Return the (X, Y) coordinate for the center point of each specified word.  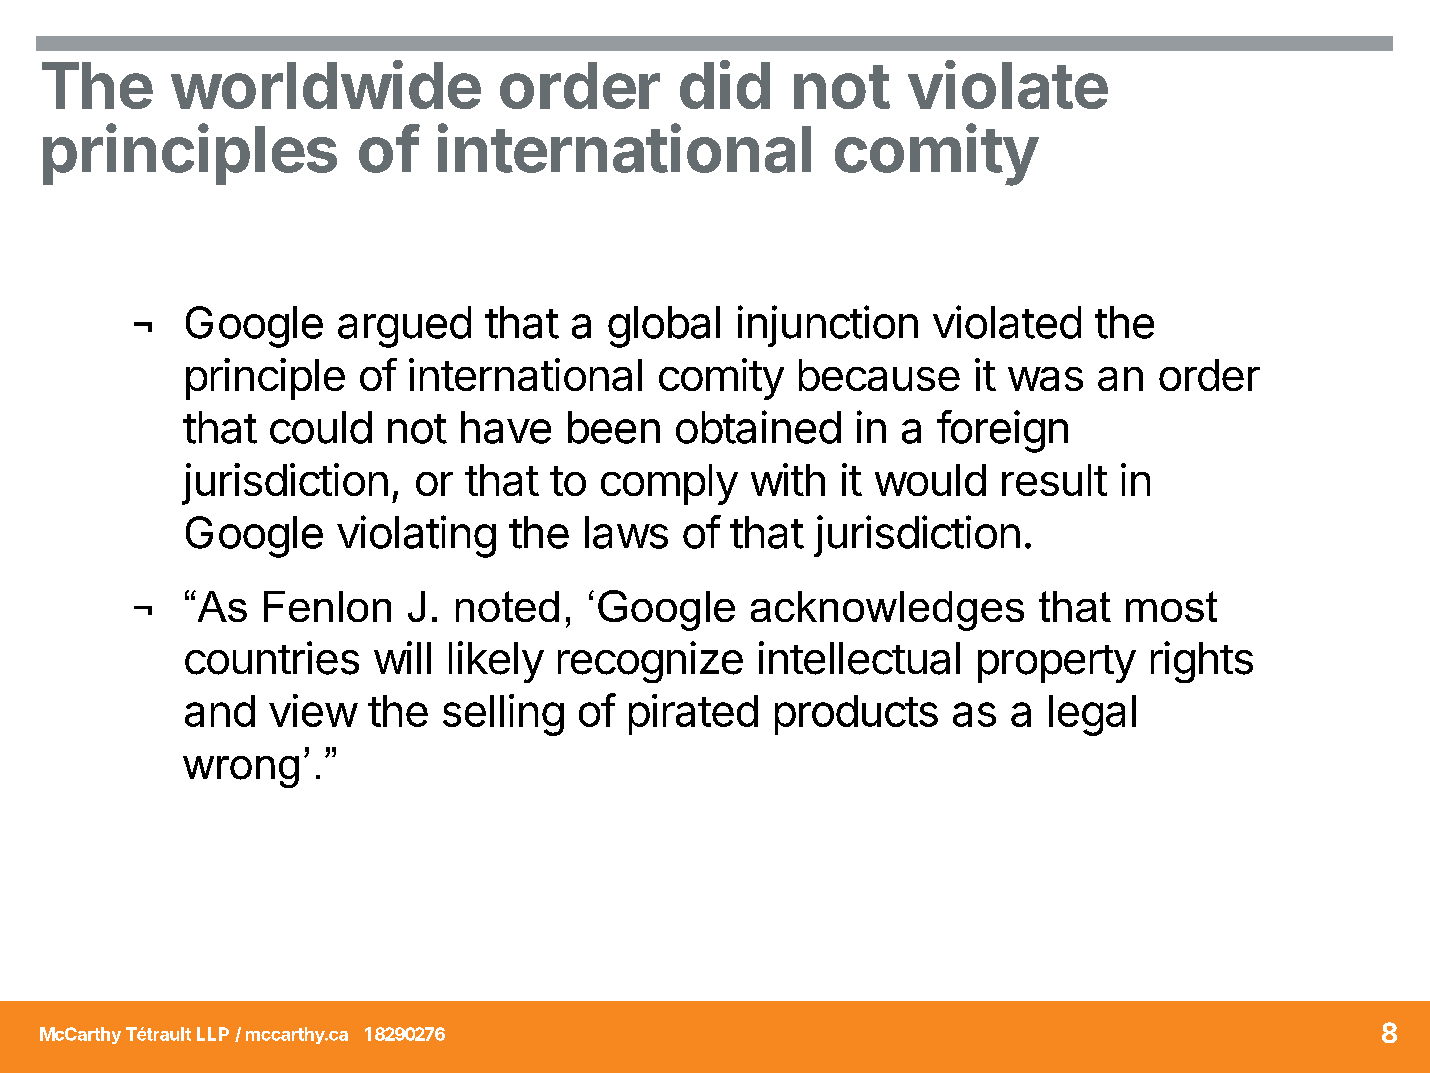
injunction (828, 326)
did (725, 84)
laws (626, 532)
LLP (213, 1034)
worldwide (326, 84)
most (1171, 606)
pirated (693, 714)
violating (416, 536)
